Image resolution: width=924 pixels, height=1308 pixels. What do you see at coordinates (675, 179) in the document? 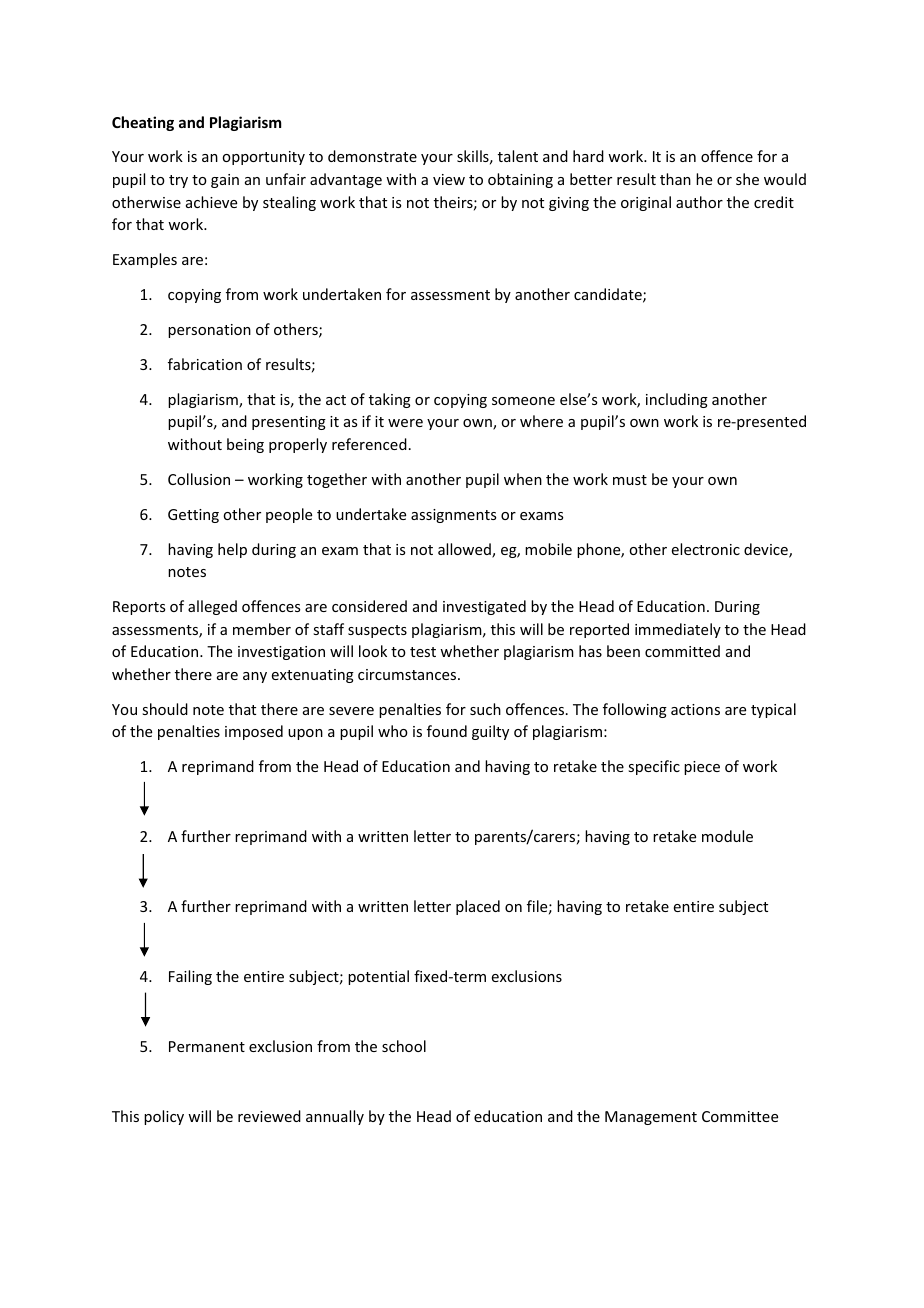
I see `than` at bounding box center [675, 179].
